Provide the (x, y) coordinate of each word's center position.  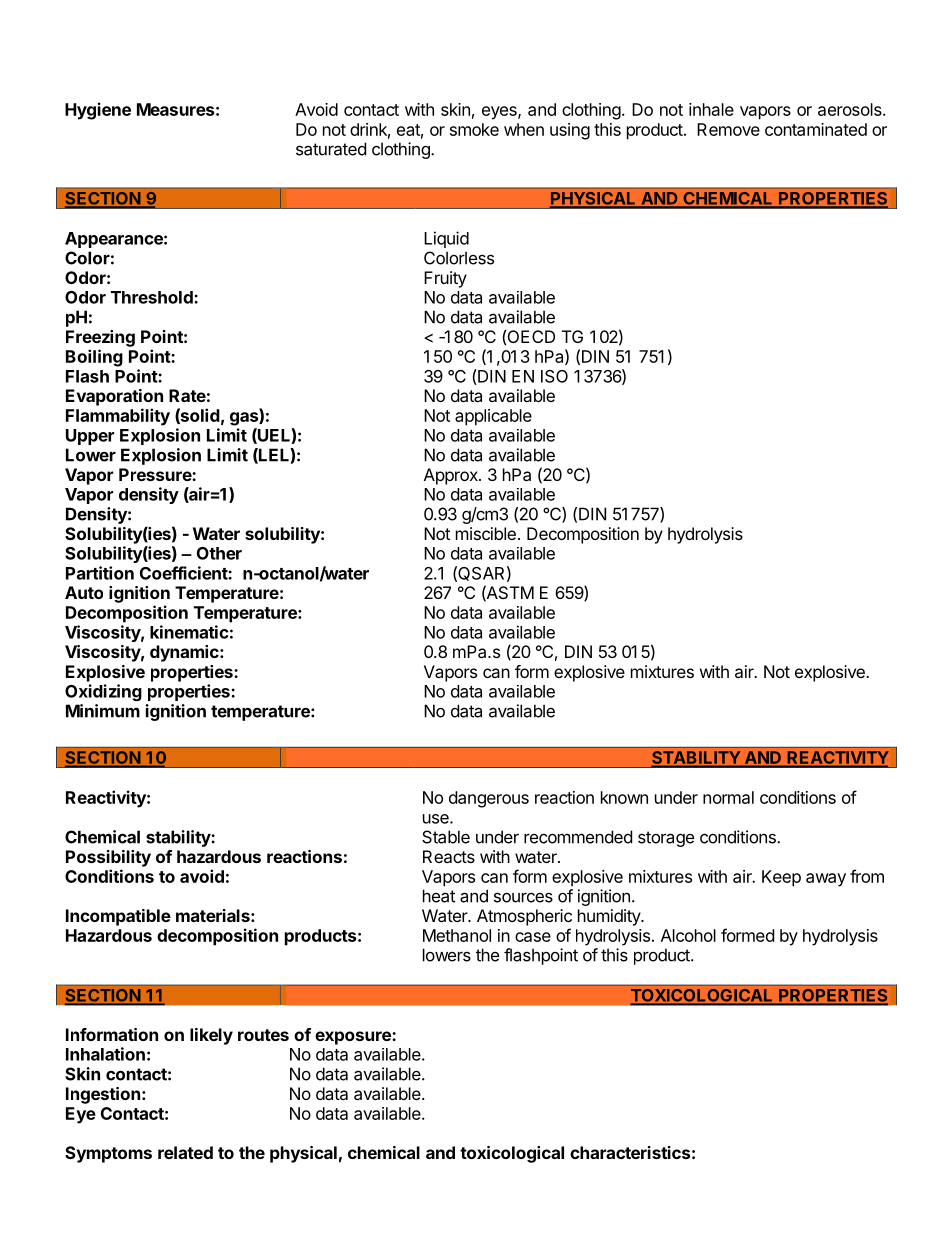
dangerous (489, 799)
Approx (452, 476)
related (185, 1152)
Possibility (108, 858)
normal (728, 797)
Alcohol (688, 935)
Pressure (156, 474)
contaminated (816, 129)
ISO (554, 376)
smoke (474, 129)
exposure (354, 1038)
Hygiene (98, 111)
